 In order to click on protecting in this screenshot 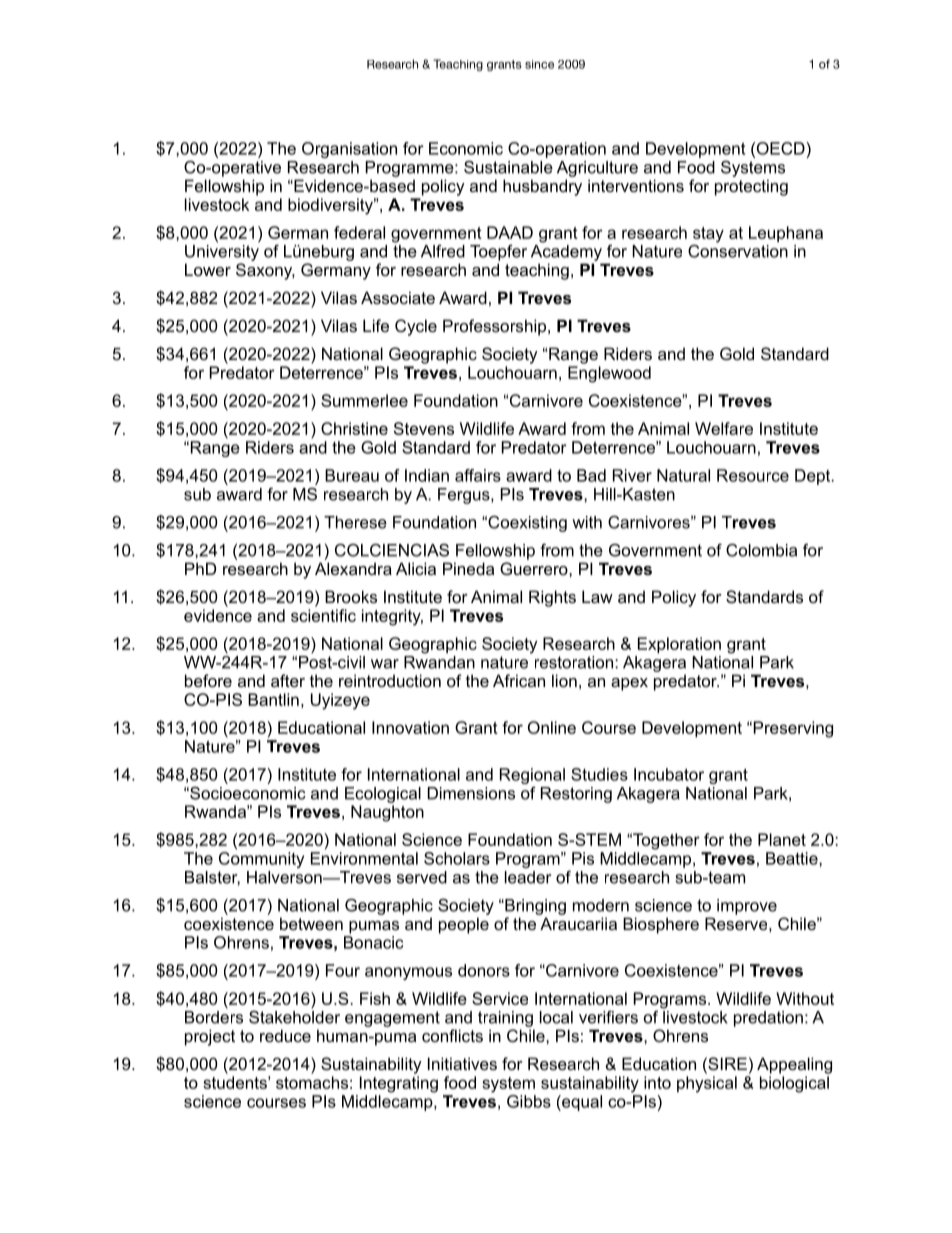, I will do `click(751, 187)`.
